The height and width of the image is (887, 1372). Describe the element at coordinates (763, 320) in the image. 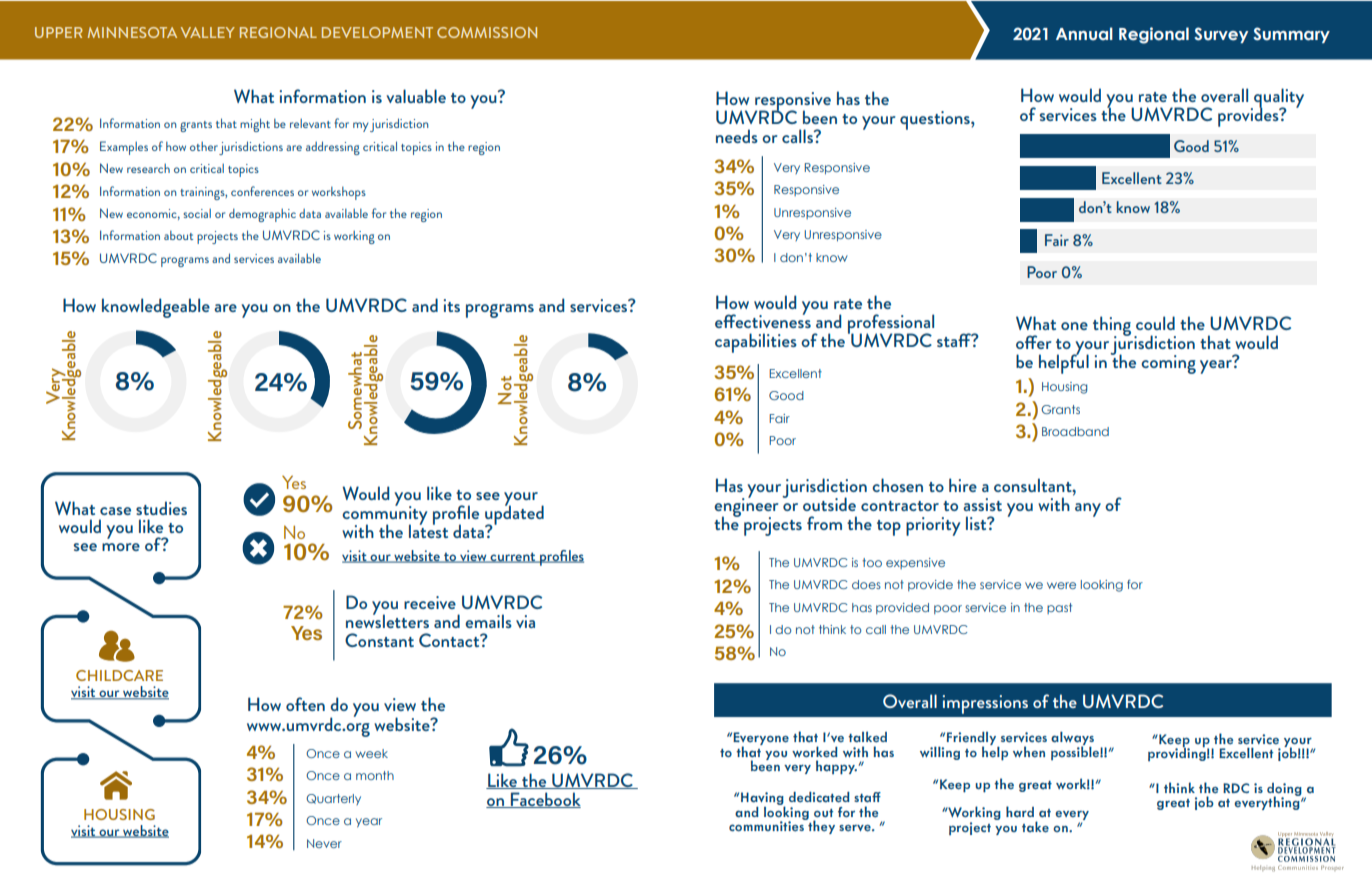

I see `effectiveness` at that location.
